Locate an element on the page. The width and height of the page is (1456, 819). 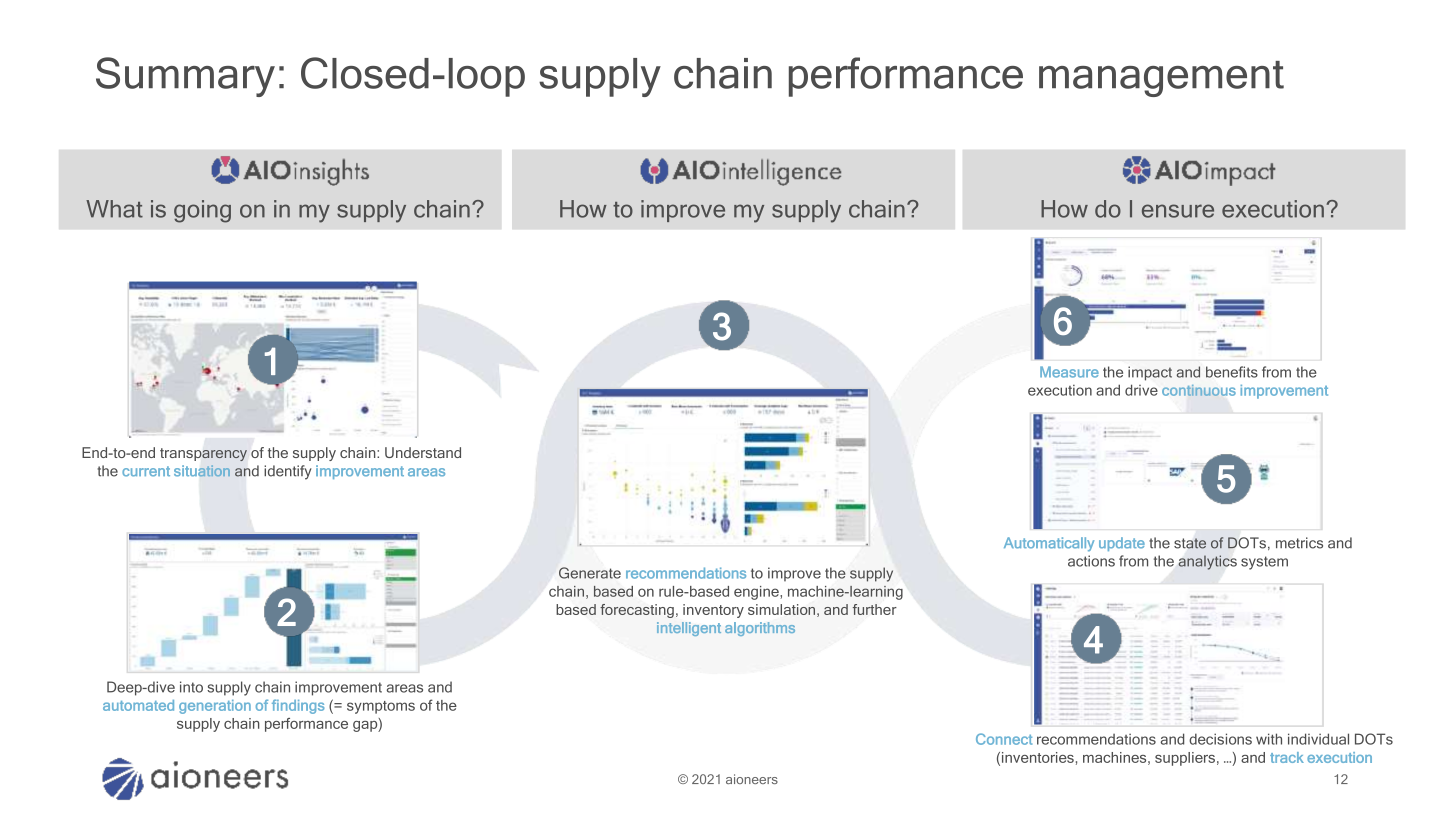
management is located at coordinates (1161, 79).
